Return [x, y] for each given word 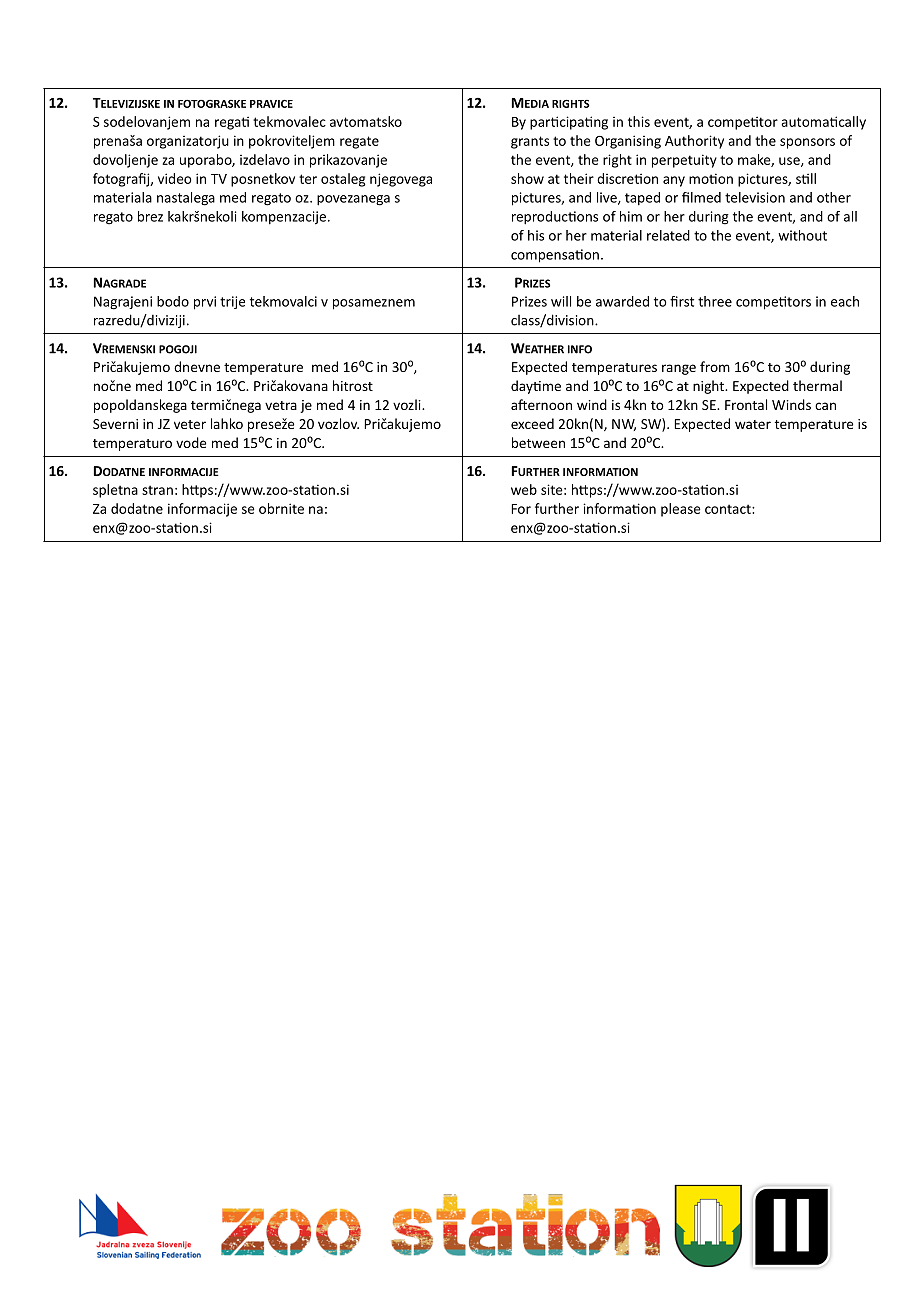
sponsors [807, 143]
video [174, 178]
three [715, 301]
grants [530, 142]
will [561, 301]
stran [157, 490]
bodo [173, 301]
